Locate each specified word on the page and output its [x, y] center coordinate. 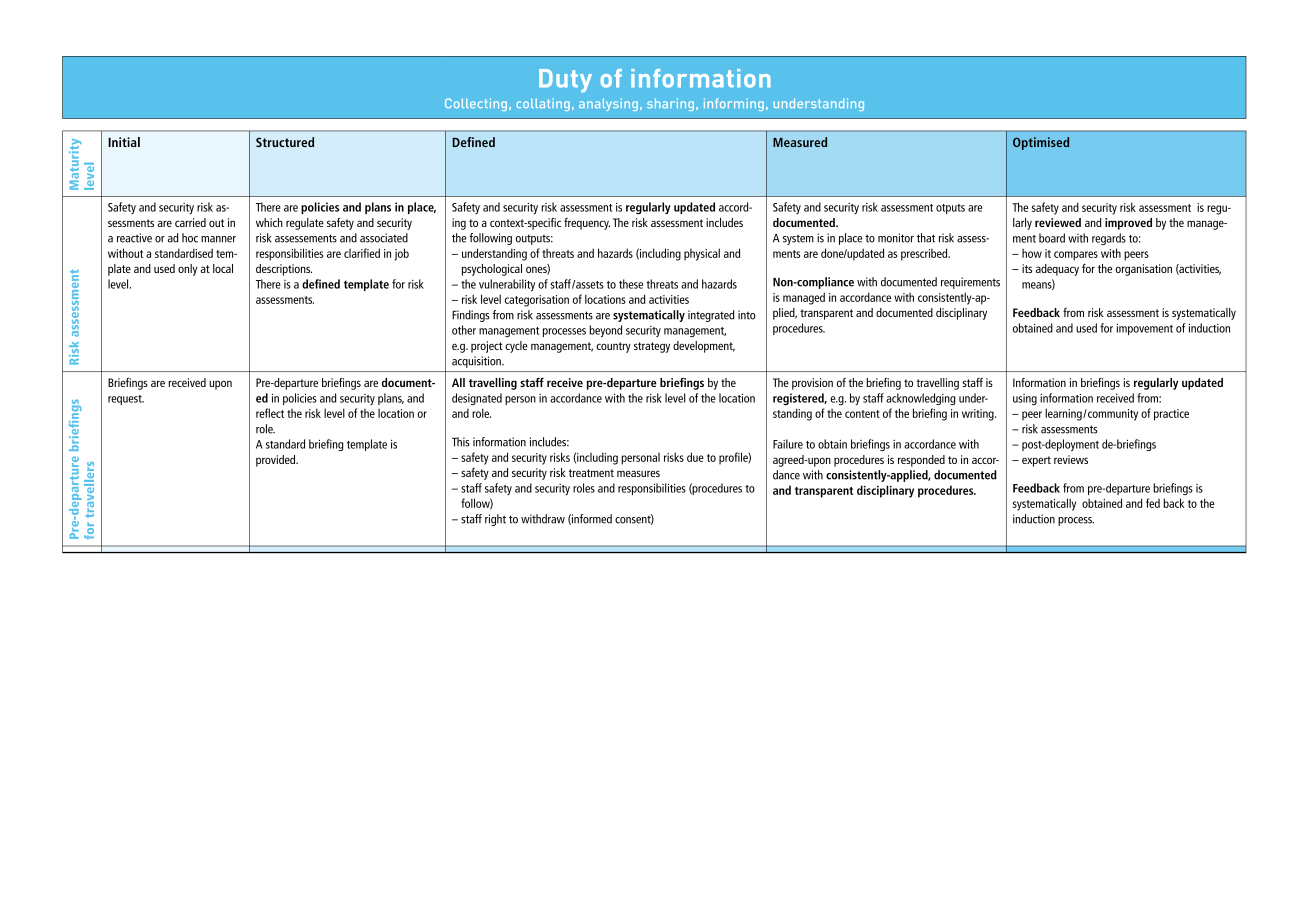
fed [1153, 503]
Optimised [1041, 143]
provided [277, 461]
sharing [670, 104]
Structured [285, 142]
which [269, 222]
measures [638, 473]
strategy [652, 347]
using [1025, 399]
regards [1109, 239]
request [126, 400]
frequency [587, 224]
